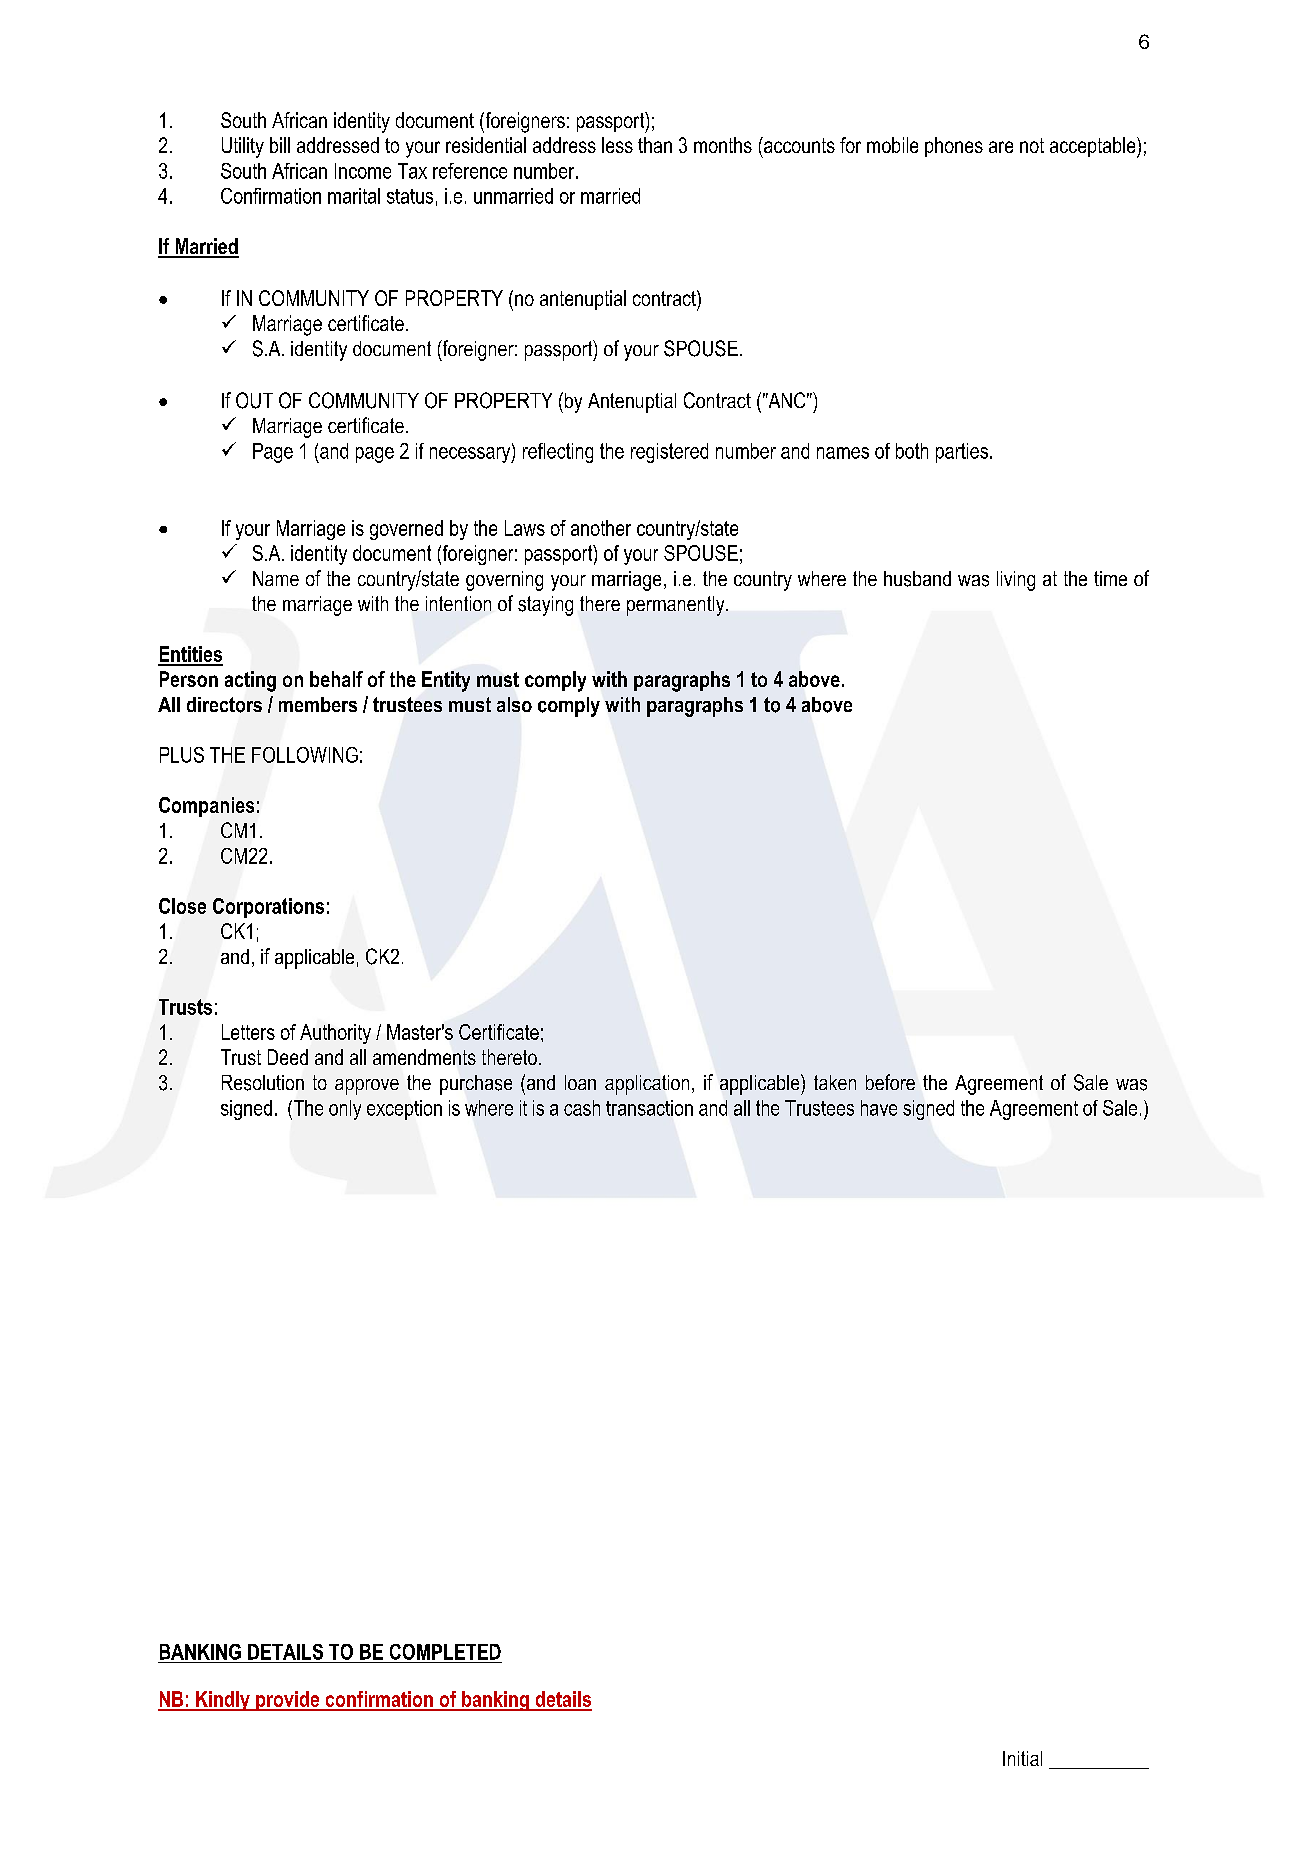  What do you see at coordinates (280, 145) in the screenshot?
I see `bill` at bounding box center [280, 145].
